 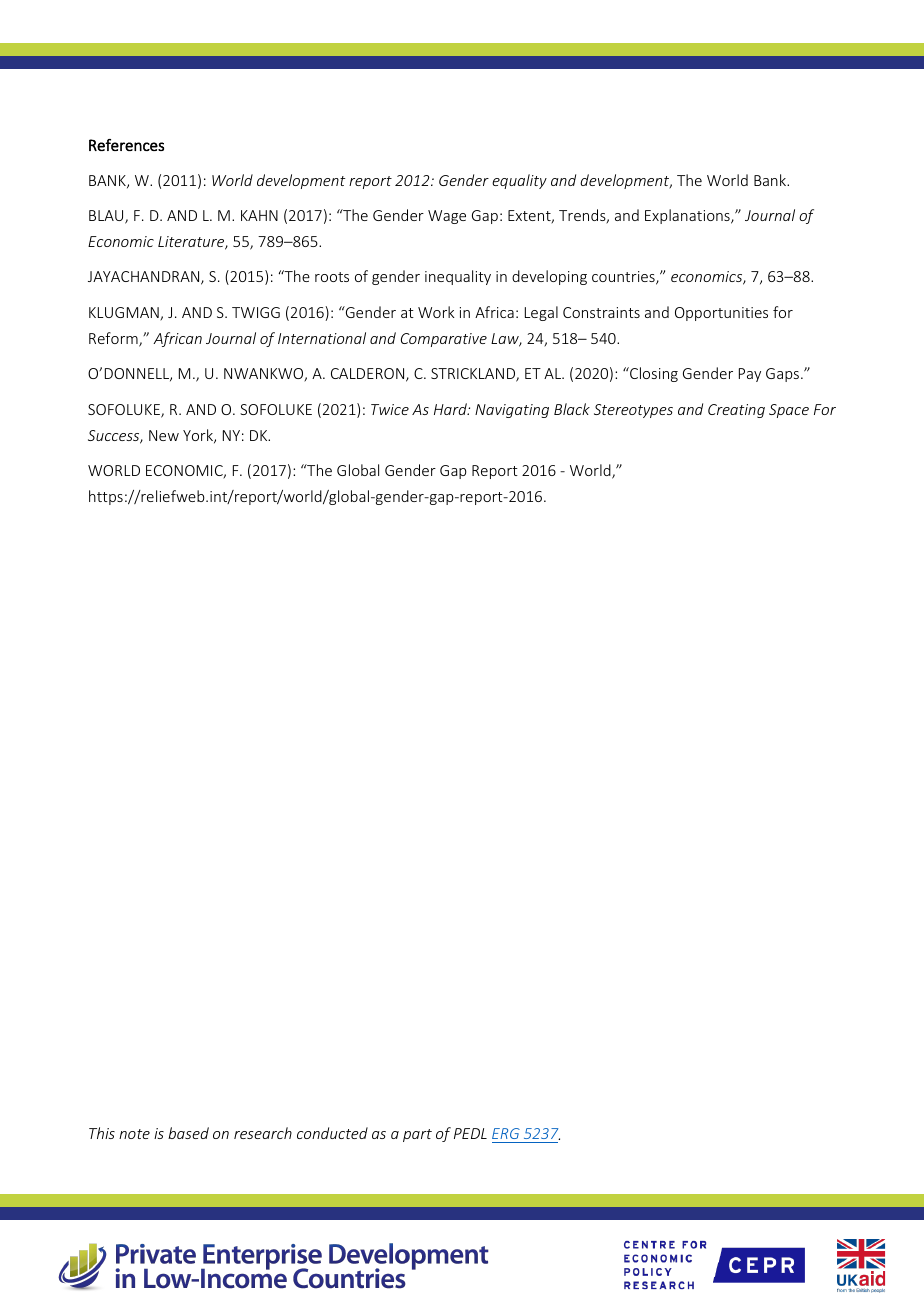 I want to click on CALDERON, so click(x=369, y=375).
